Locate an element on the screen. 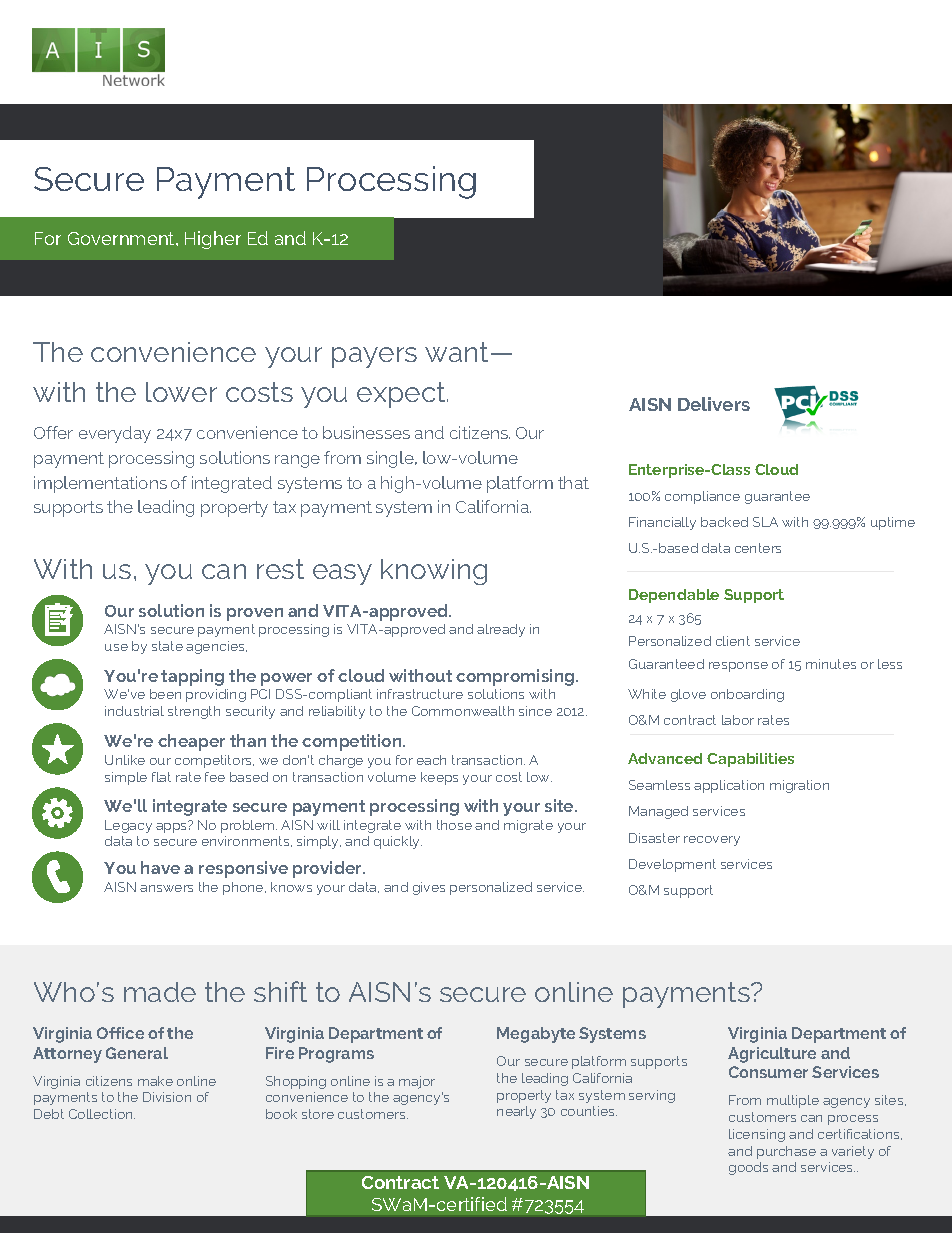 Image resolution: width=952 pixels, height=1233 pixels. onboarding is located at coordinates (747, 695).
